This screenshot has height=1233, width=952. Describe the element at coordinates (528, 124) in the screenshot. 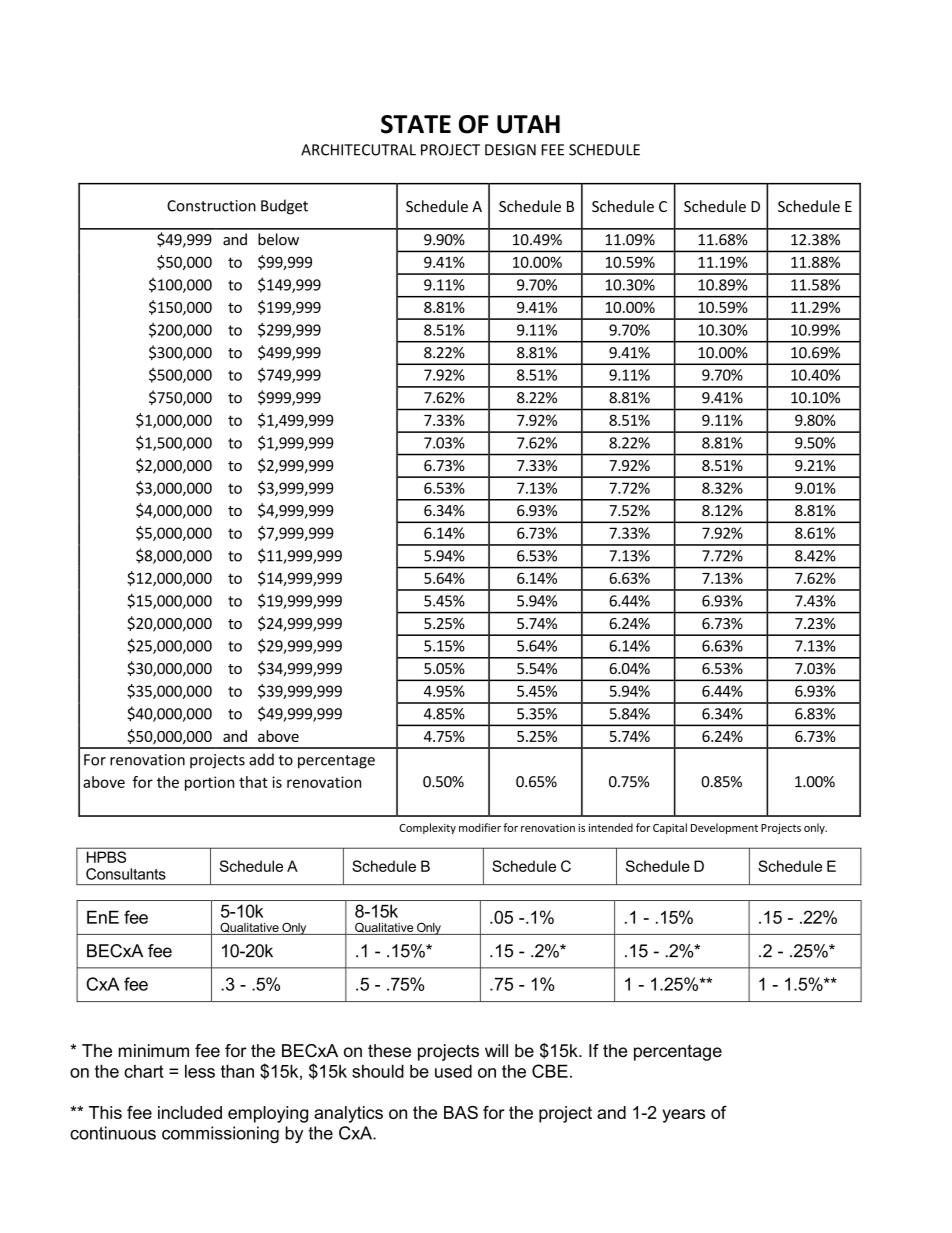

I see `UTAH` at that location.
